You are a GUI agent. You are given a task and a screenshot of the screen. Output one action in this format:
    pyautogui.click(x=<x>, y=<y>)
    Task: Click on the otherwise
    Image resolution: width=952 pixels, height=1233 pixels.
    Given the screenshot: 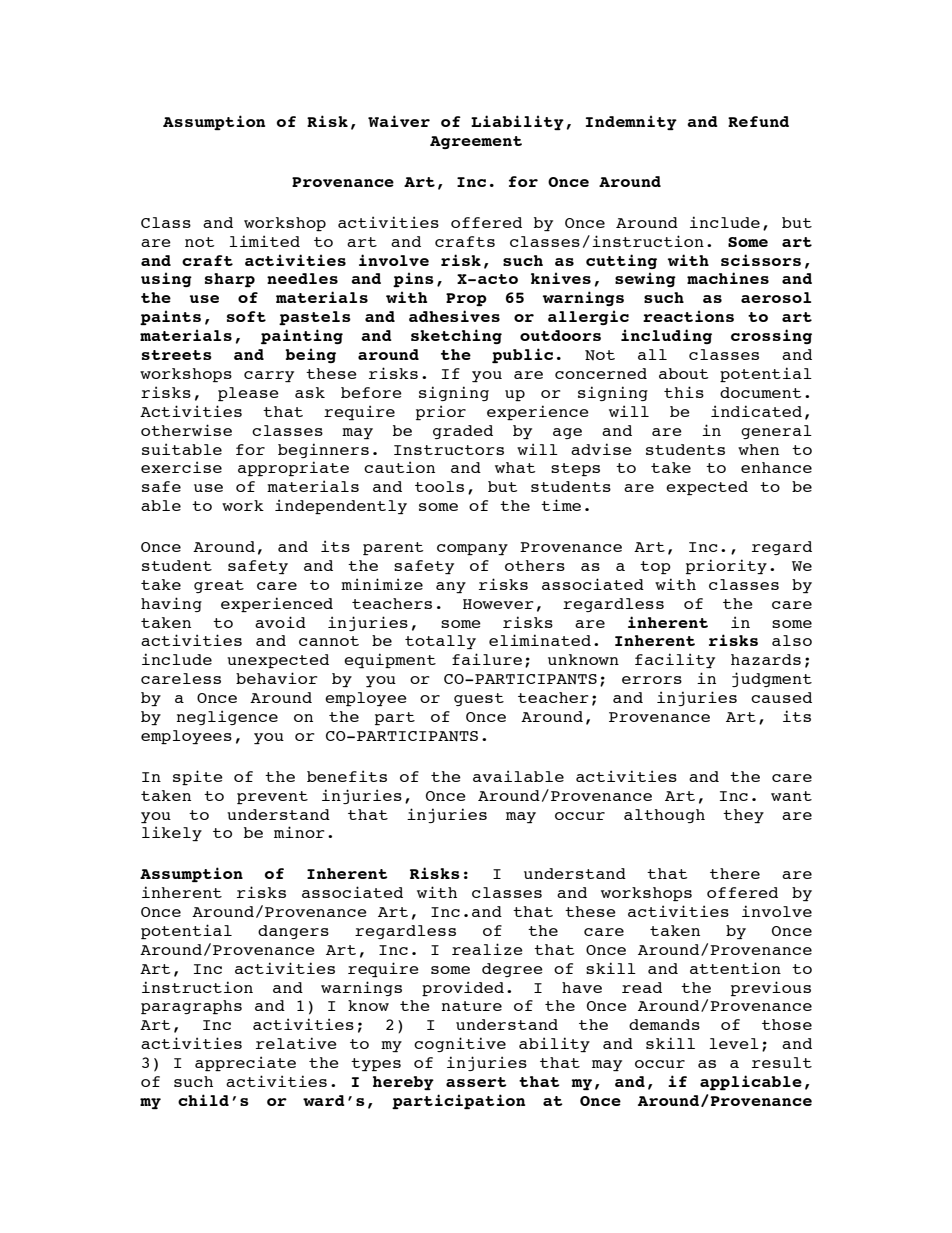 What is the action you would take?
    pyautogui.click(x=186, y=430)
